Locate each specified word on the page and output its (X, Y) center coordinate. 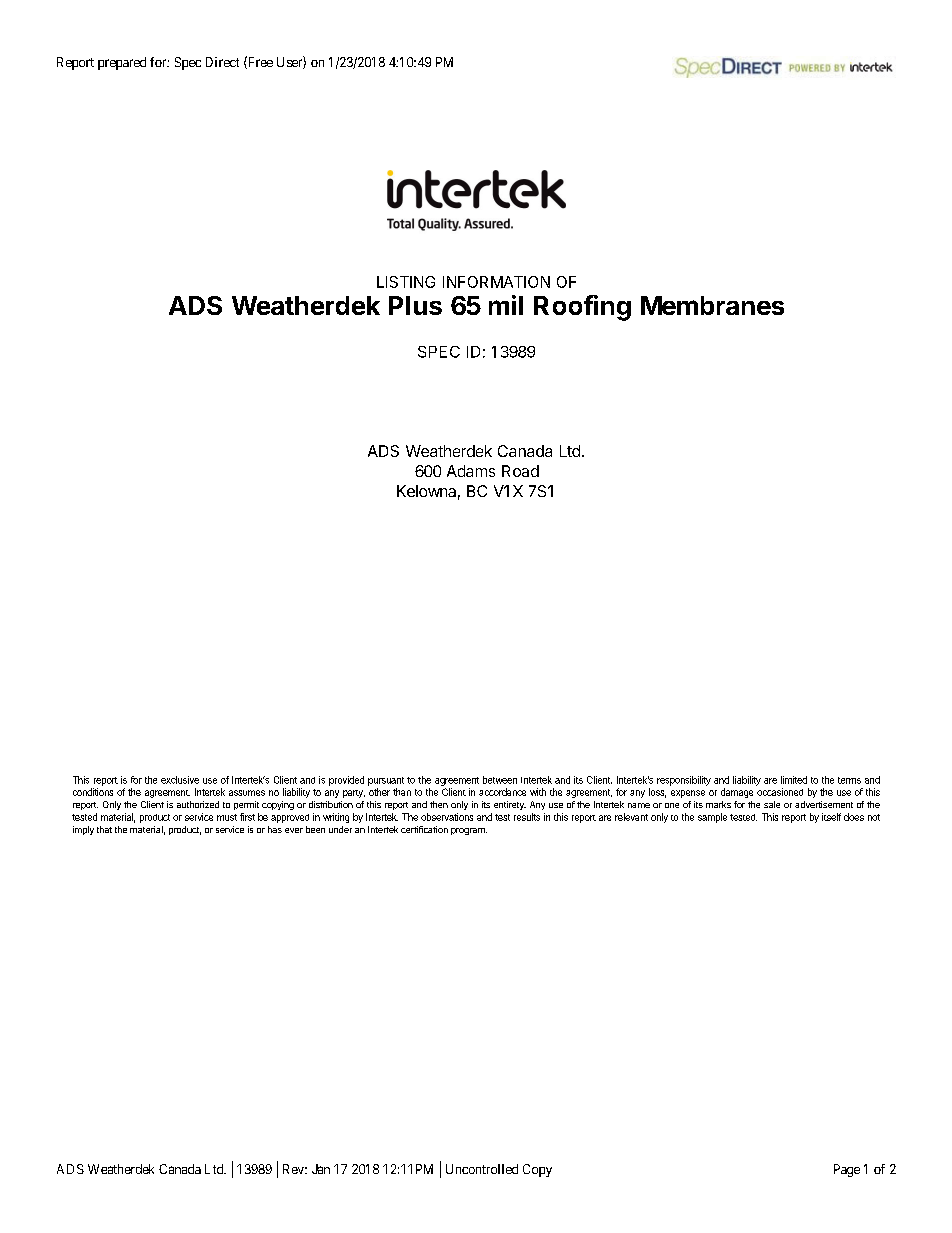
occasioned (780, 792)
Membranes (712, 305)
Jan (321, 1169)
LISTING (406, 282)
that (104, 829)
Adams (471, 471)
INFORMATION (496, 282)
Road (520, 471)
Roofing (582, 308)
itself (831, 817)
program (469, 831)
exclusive (180, 780)
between (500, 780)
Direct (222, 62)
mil (506, 305)
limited (794, 780)
